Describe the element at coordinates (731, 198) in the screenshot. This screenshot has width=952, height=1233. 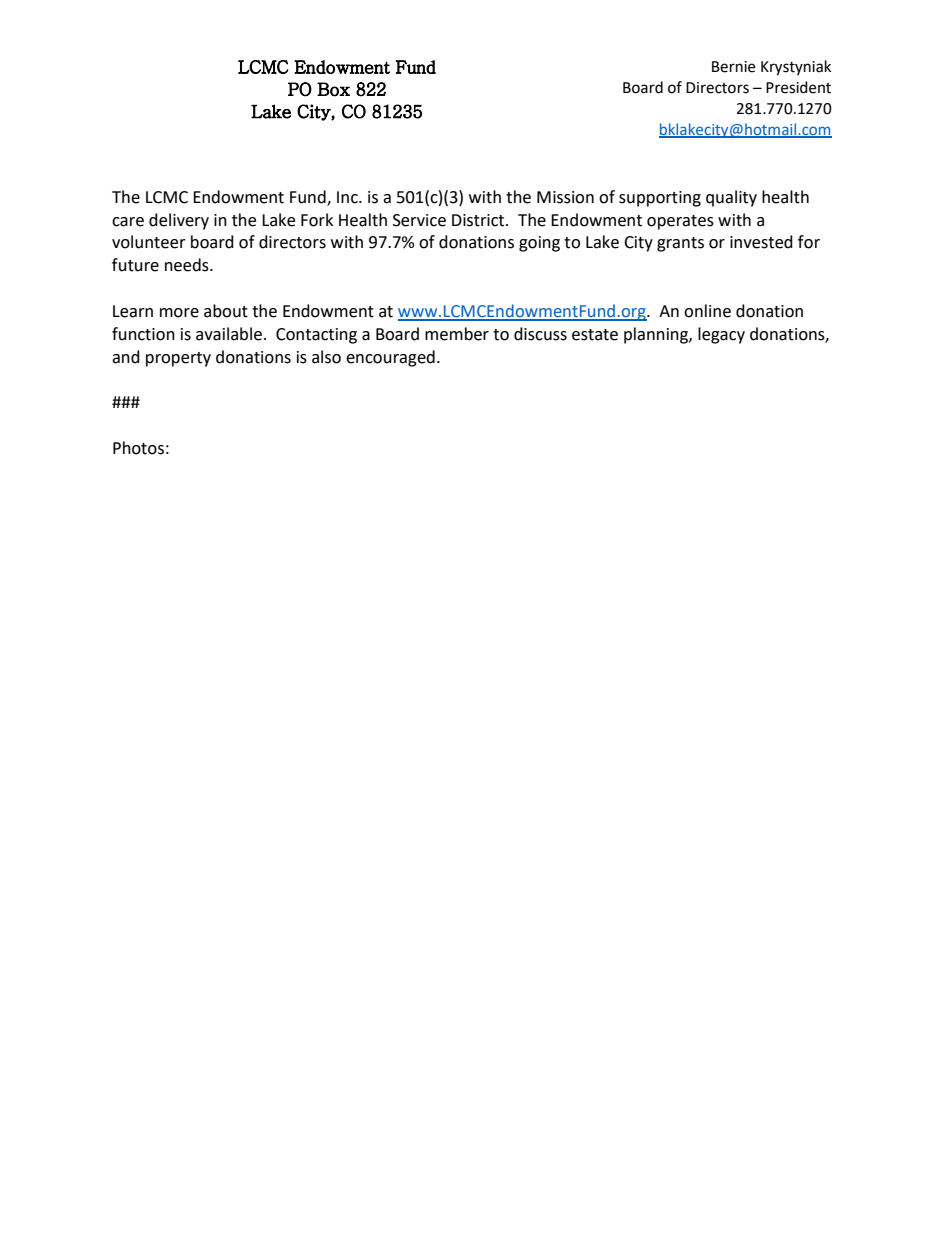
I see `quality` at that location.
